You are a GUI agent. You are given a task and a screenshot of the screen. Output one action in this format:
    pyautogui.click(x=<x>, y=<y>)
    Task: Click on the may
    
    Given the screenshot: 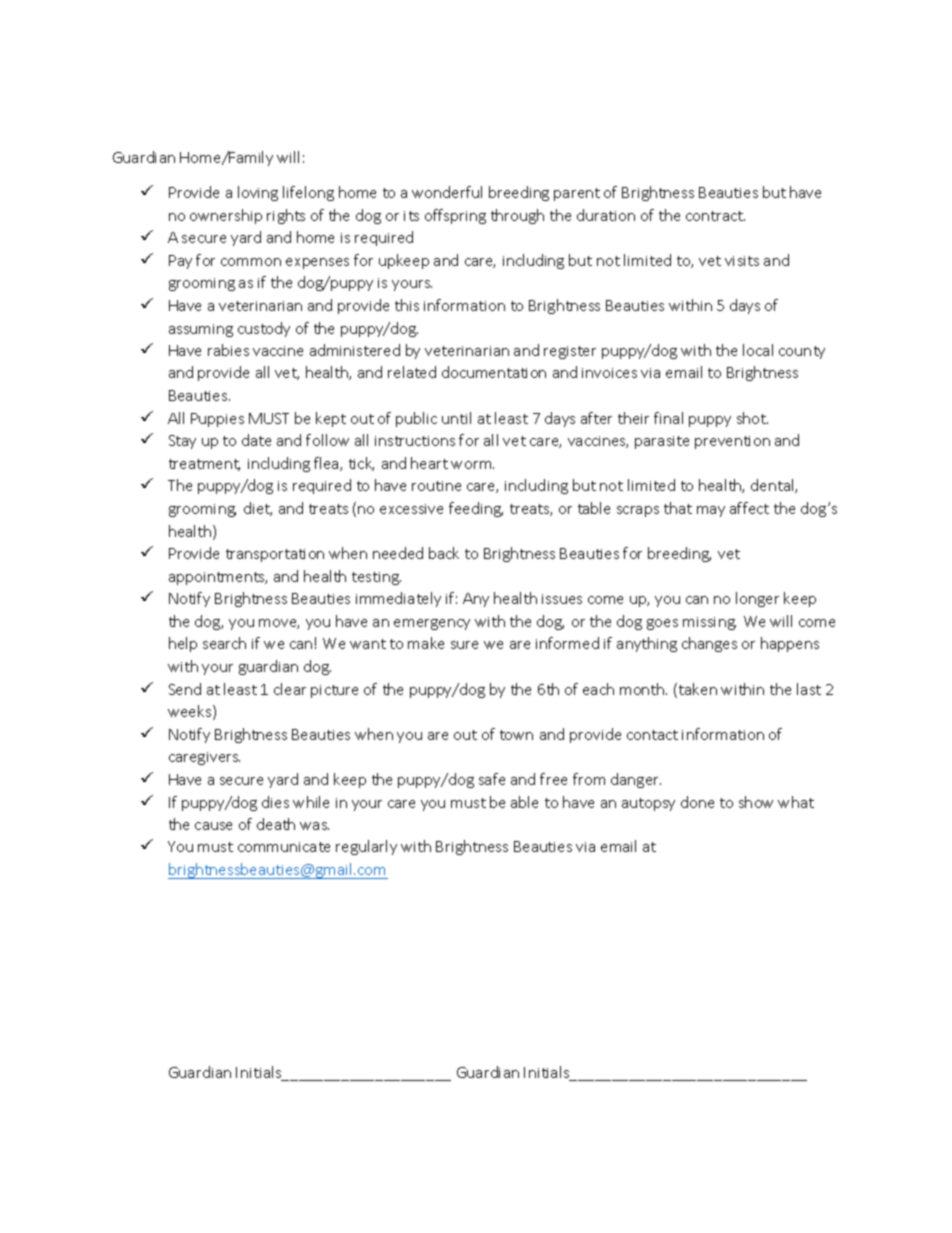 What is the action you would take?
    pyautogui.click(x=711, y=511)
